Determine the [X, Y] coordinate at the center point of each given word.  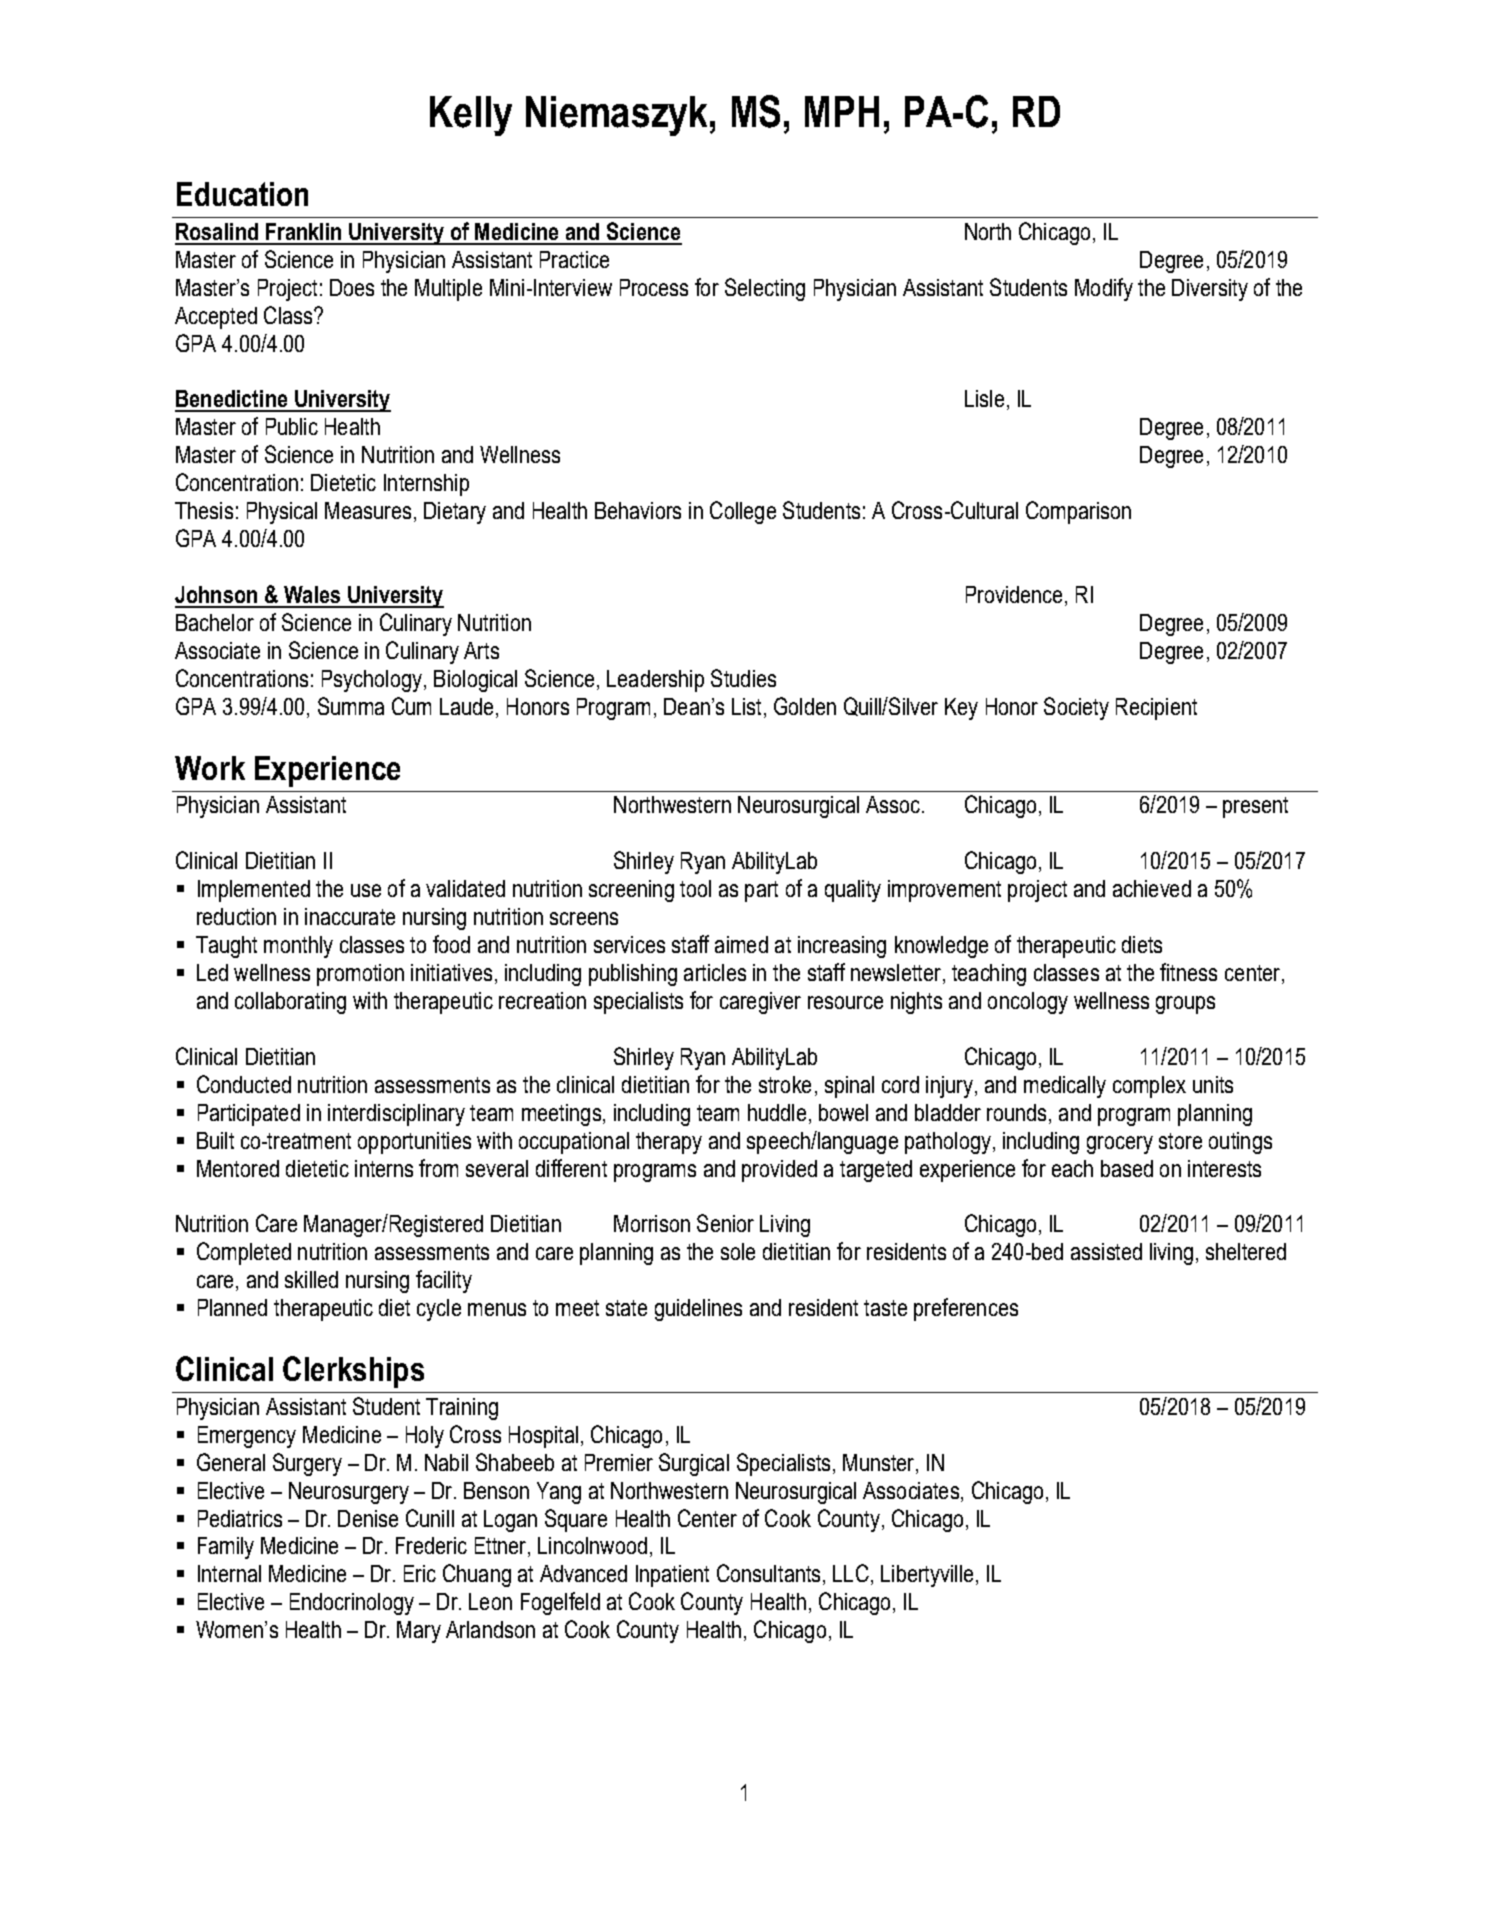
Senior [725, 1223]
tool [695, 888]
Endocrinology [352, 1604]
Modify [1104, 289]
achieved [1152, 888]
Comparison [1078, 512]
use [366, 890]
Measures [368, 510]
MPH [842, 111]
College [743, 512]
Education [242, 194]
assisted [1106, 1251]
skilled [311, 1279]
